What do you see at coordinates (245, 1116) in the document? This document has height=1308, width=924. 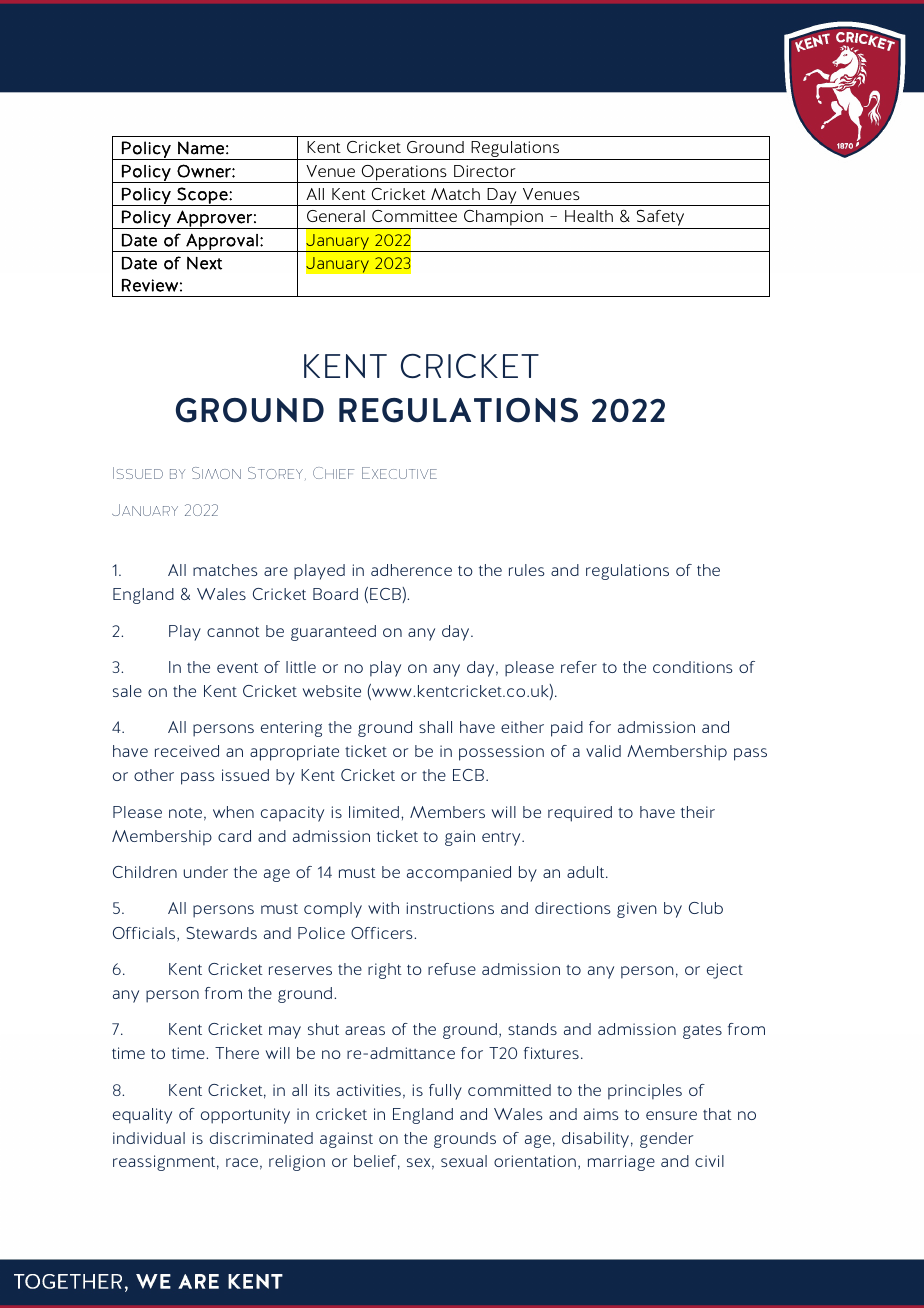 I see `opportunity` at bounding box center [245, 1116].
